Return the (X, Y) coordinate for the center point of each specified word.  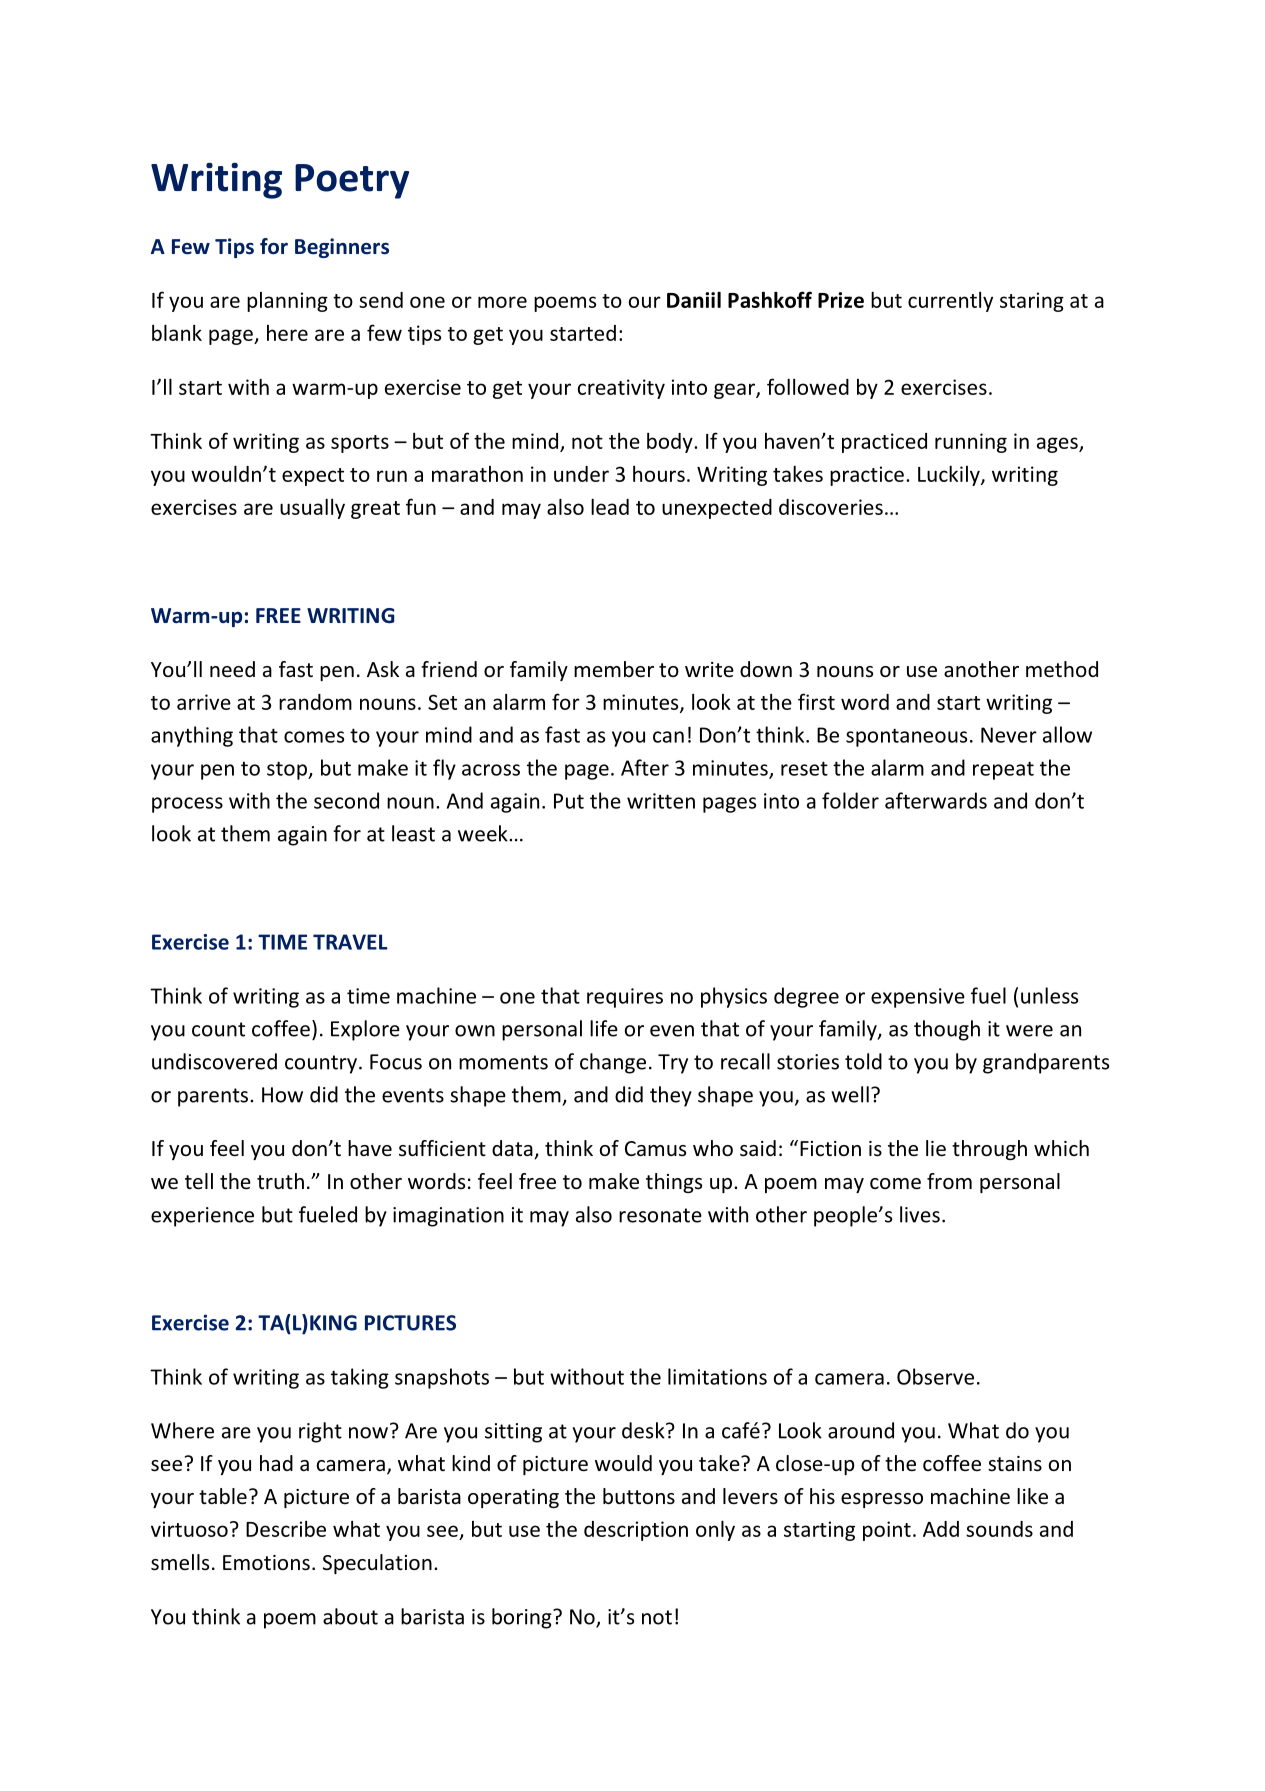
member (614, 669)
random (315, 702)
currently (950, 302)
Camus (655, 1148)
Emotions (266, 1563)
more (502, 302)
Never (1009, 735)
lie (936, 1148)
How (282, 1095)
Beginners (342, 248)
